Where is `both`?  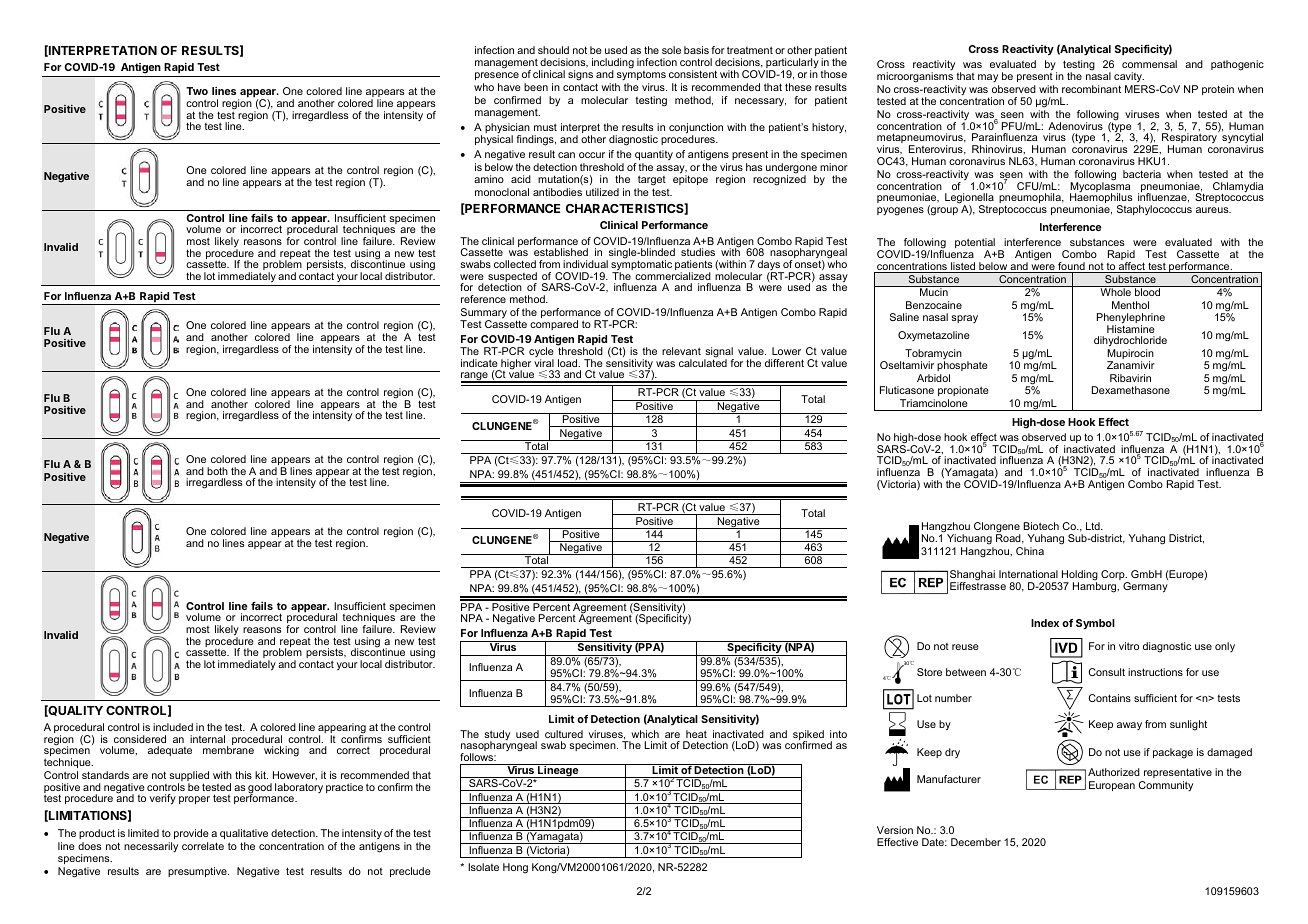
both is located at coordinates (217, 471).
